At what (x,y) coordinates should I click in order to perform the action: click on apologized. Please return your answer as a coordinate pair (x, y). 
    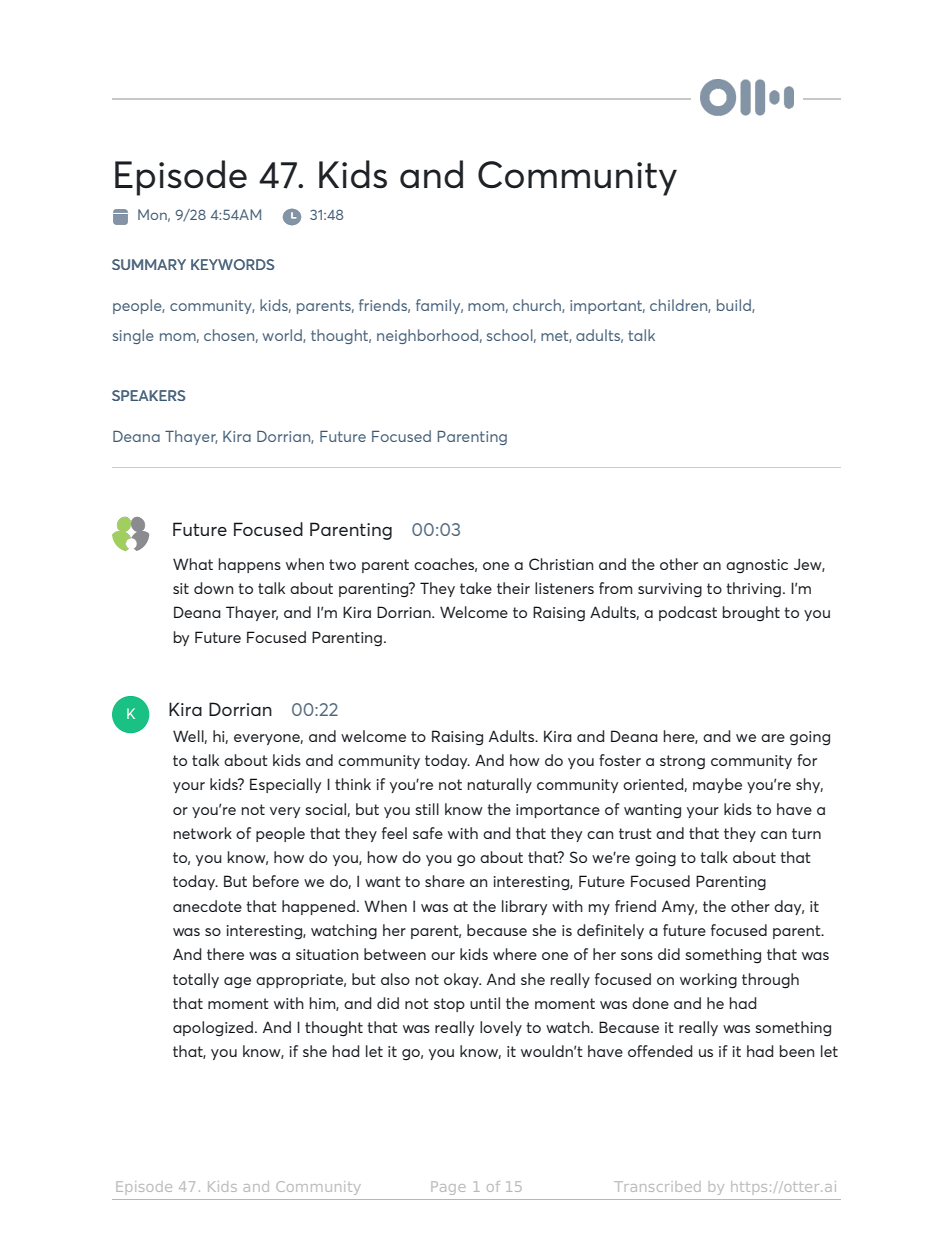
    Looking at the image, I should click on (214, 1029).
